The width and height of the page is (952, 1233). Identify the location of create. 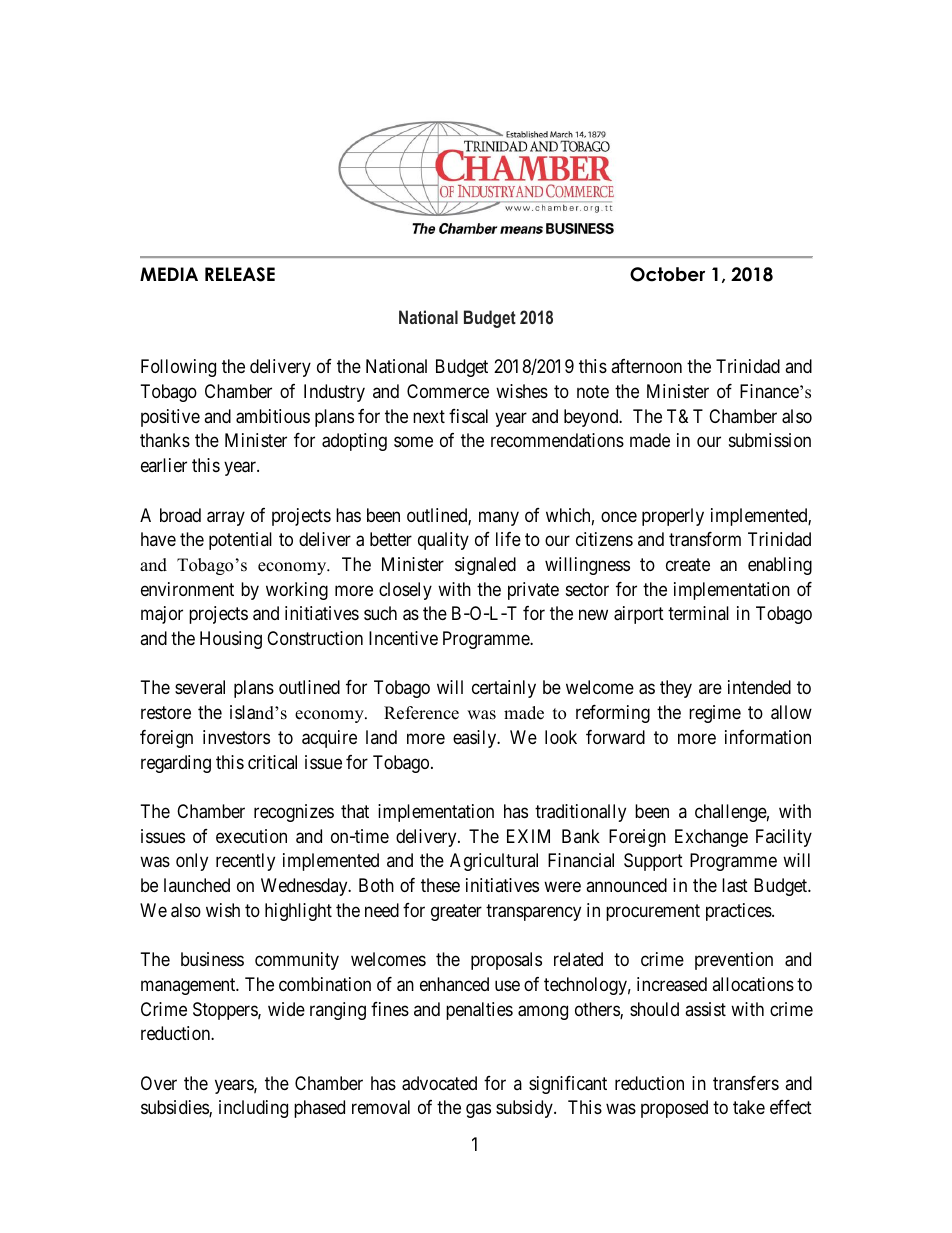
(688, 565).
